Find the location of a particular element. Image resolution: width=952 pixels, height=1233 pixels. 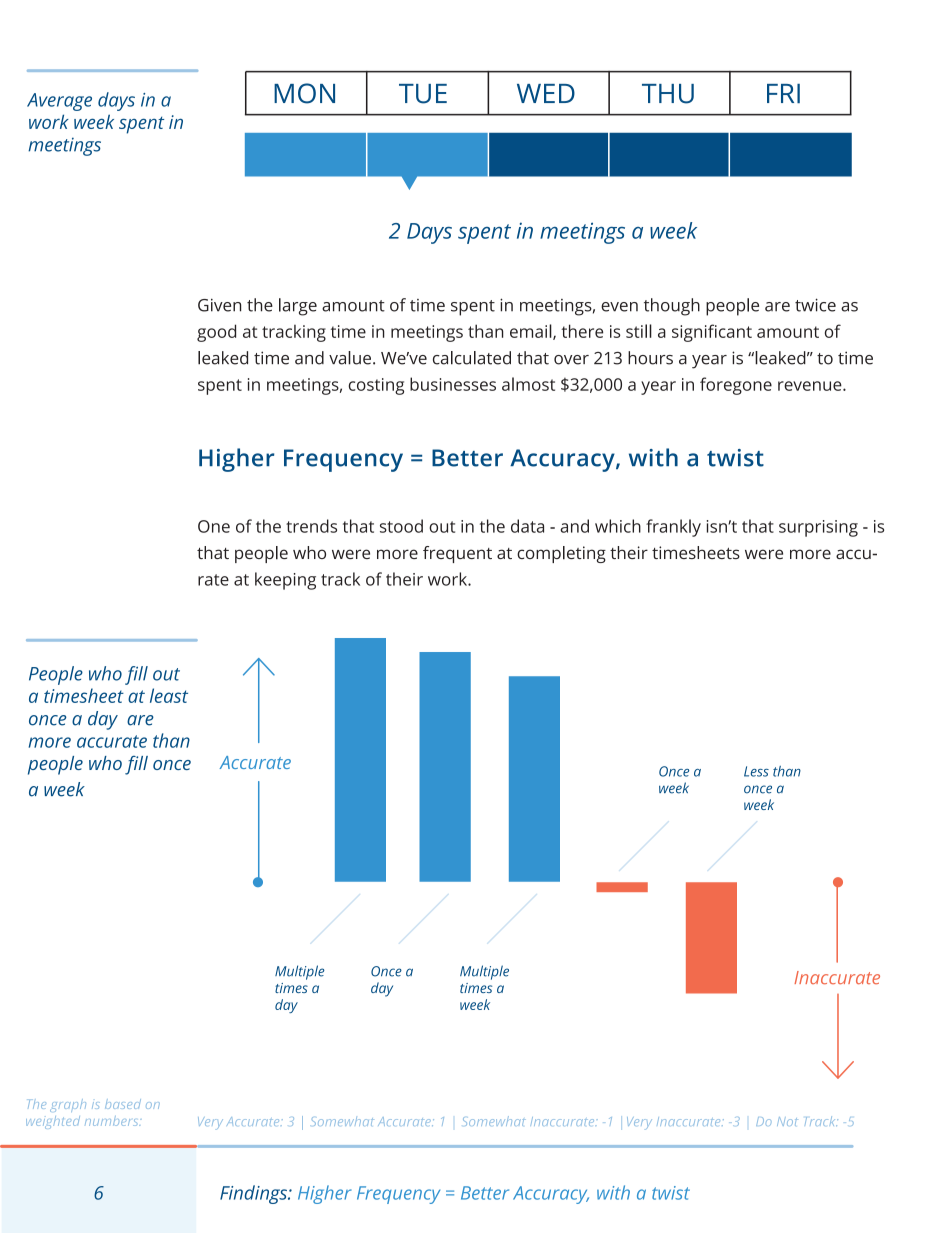

keeping is located at coordinates (285, 581).
